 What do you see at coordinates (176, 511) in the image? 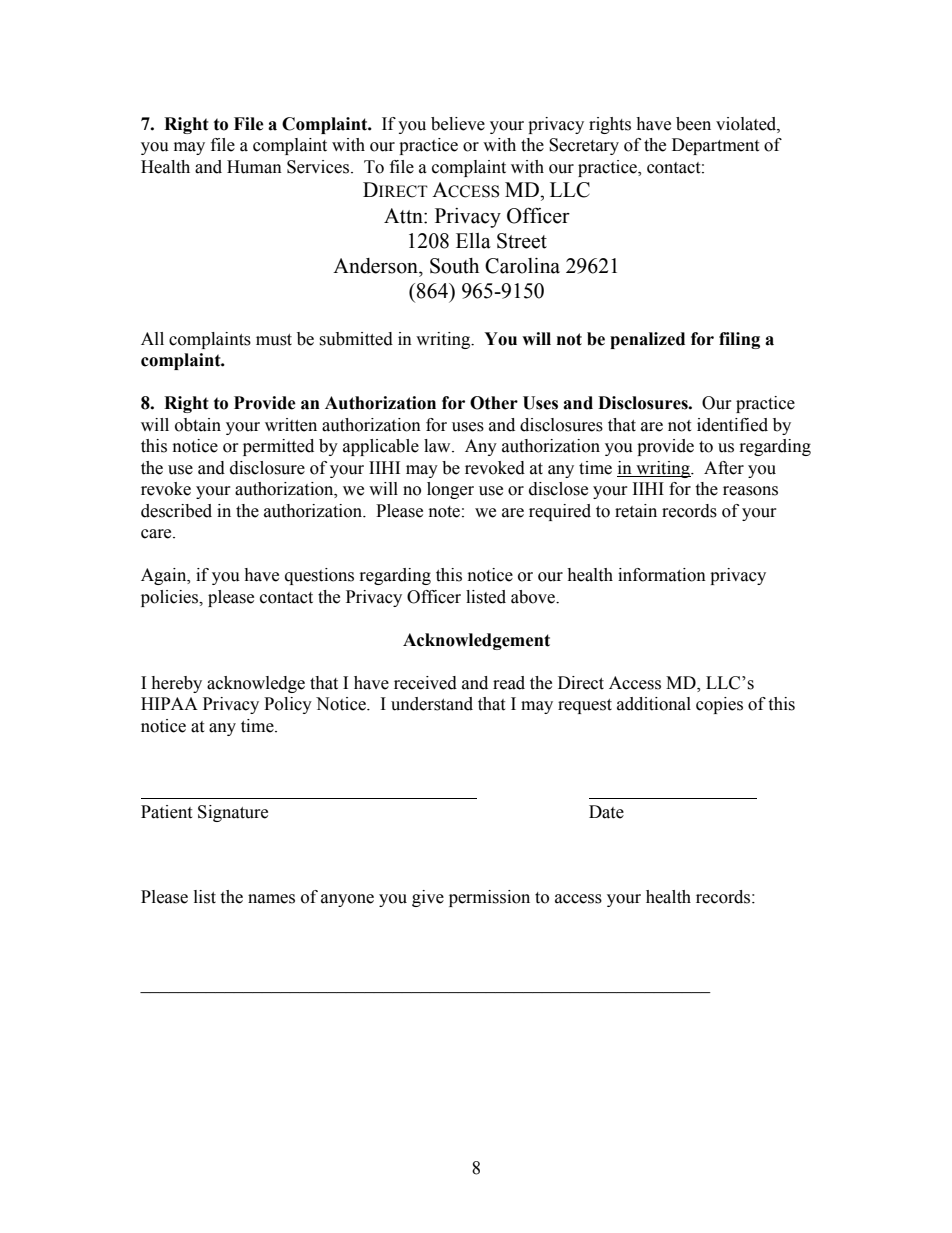
I see `described` at bounding box center [176, 511].
